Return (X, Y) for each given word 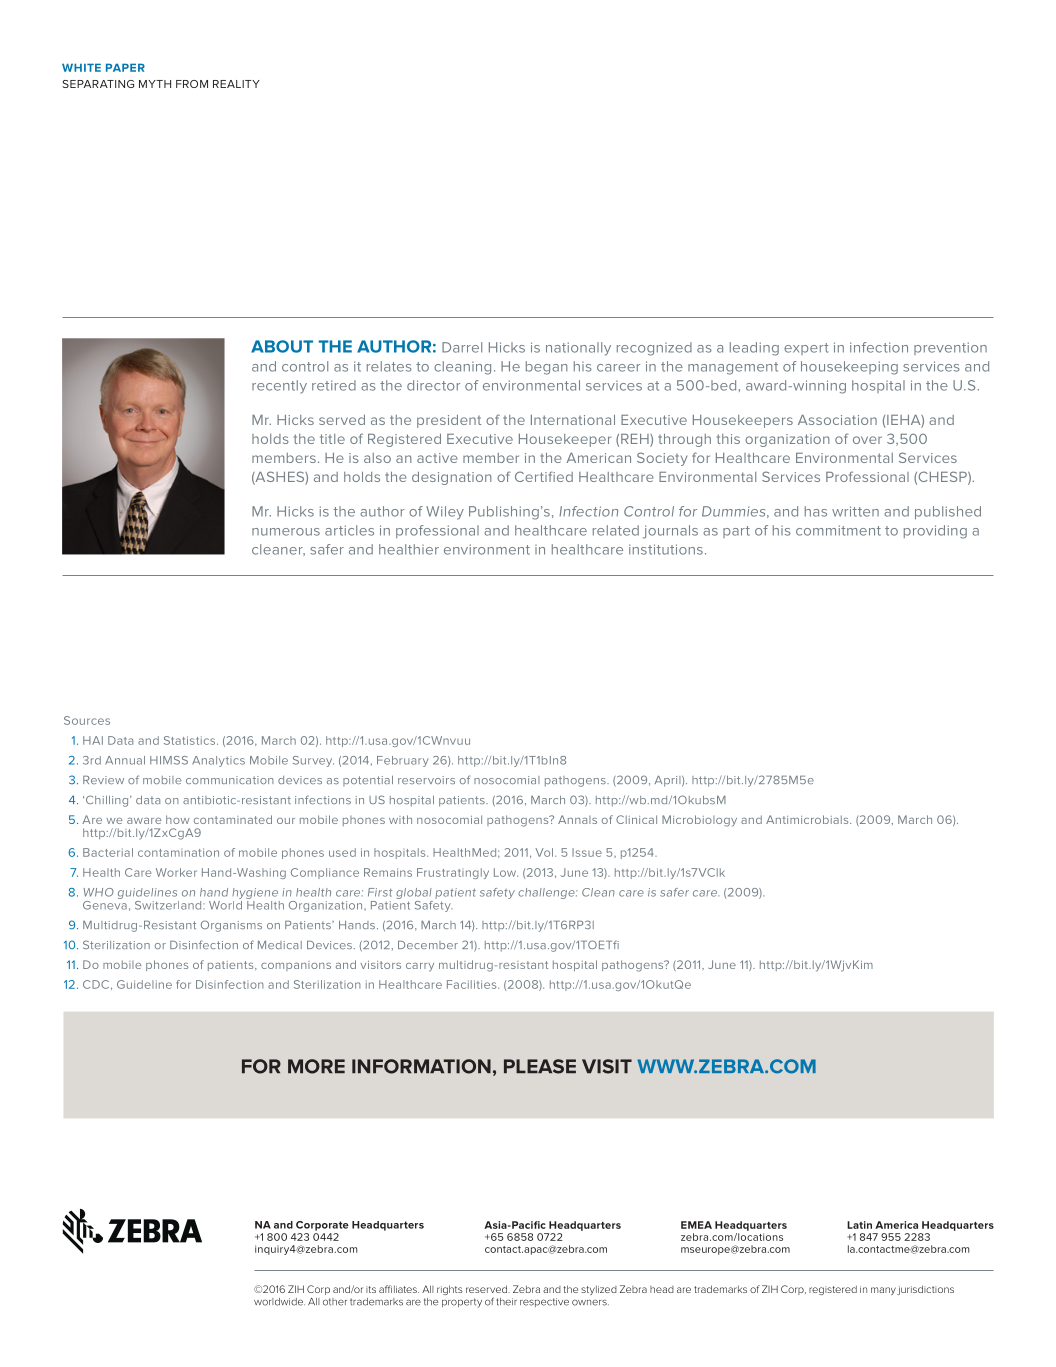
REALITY (236, 84)
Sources (87, 720)
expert (806, 349)
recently (279, 387)
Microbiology (699, 821)
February (403, 761)
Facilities (473, 984)
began (547, 368)
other (335, 1302)
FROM (192, 84)
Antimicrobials (808, 819)
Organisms (231, 926)
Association (837, 420)
